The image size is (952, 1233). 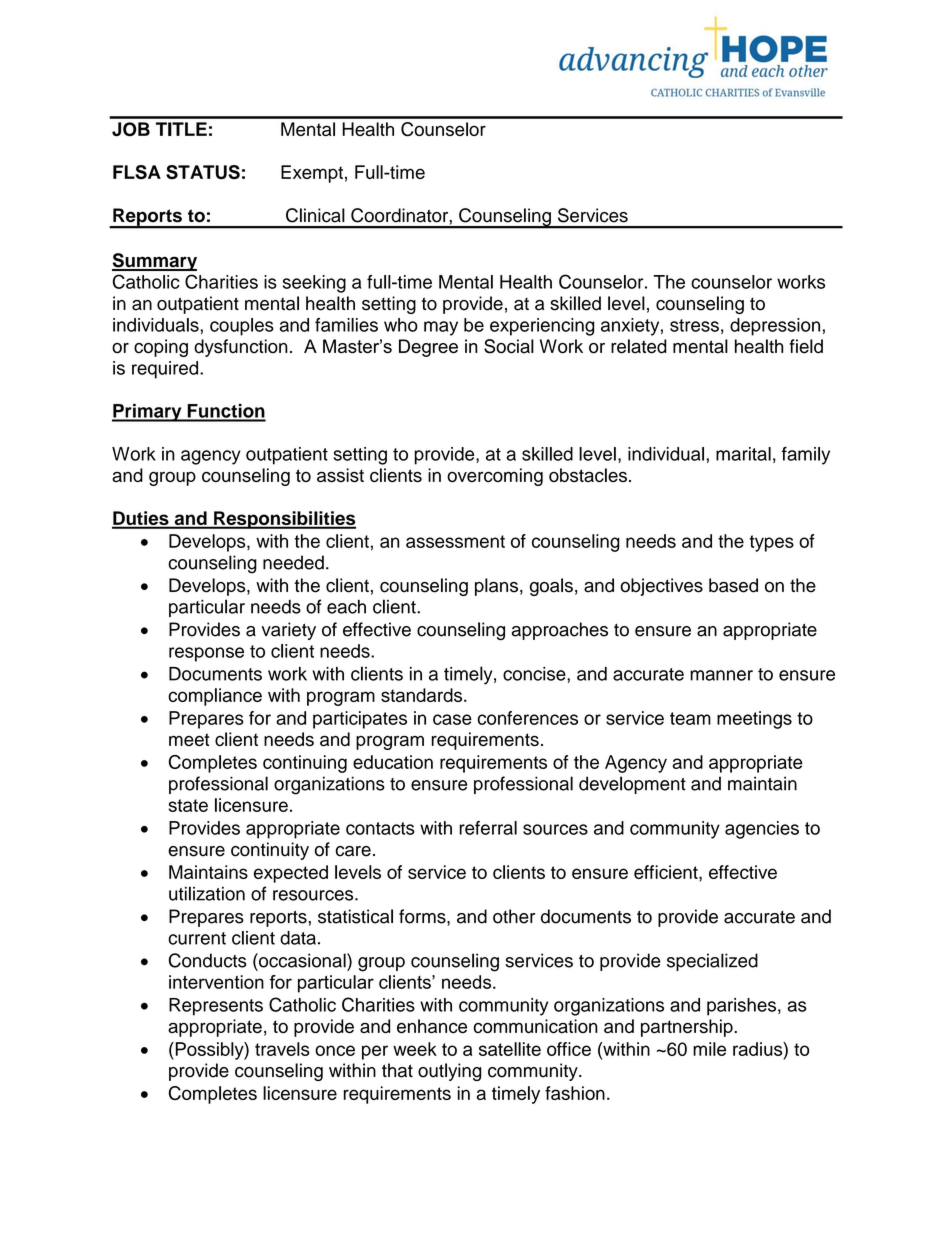 I want to click on Primary, so click(x=148, y=413).
